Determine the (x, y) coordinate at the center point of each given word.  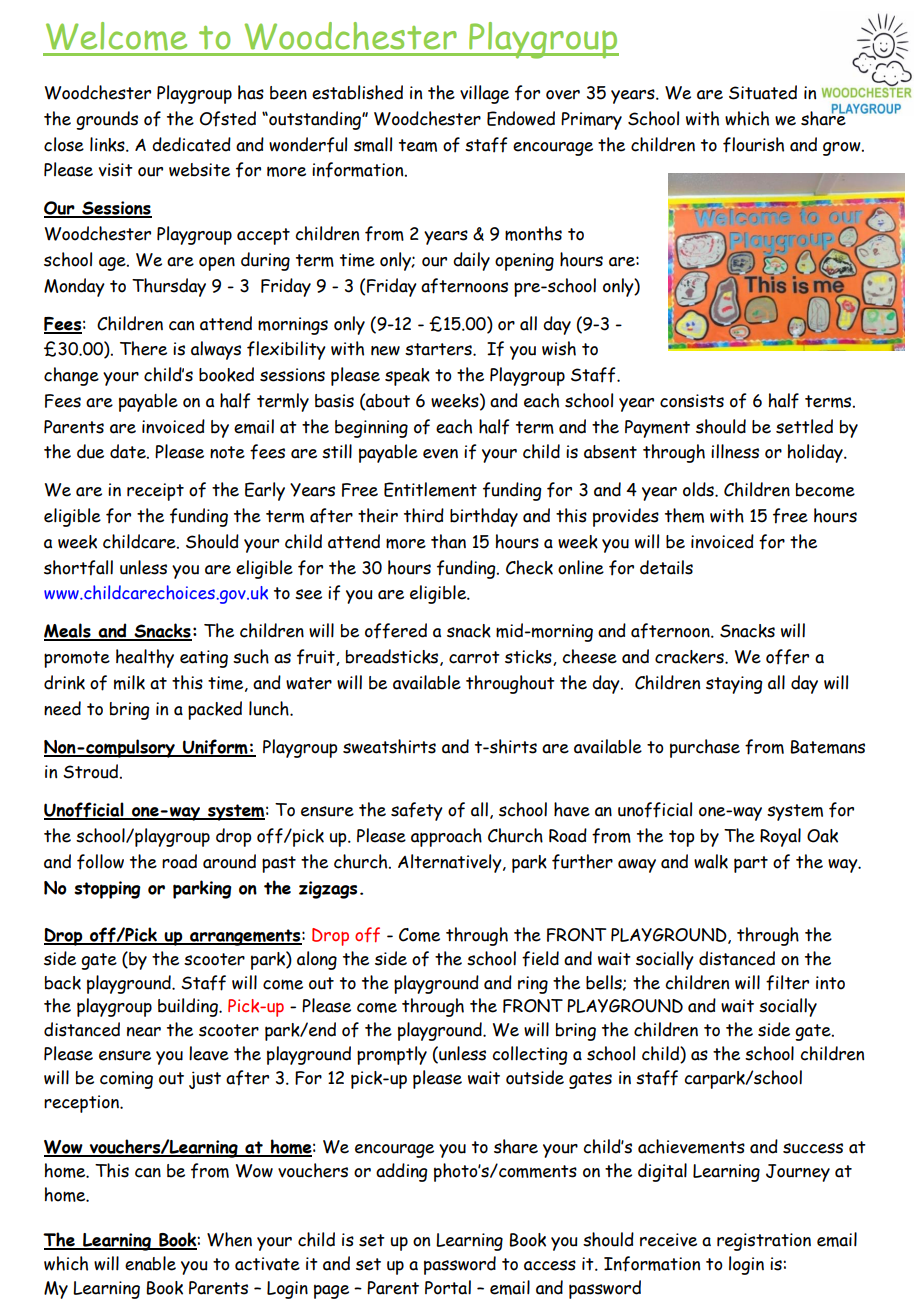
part (751, 864)
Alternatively (451, 863)
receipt (155, 492)
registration (764, 1242)
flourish (753, 145)
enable (150, 1263)
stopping (107, 890)
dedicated (191, 144)
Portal (448, 1287)
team (418, 145)
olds (699, 489)
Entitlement (430, 489)
